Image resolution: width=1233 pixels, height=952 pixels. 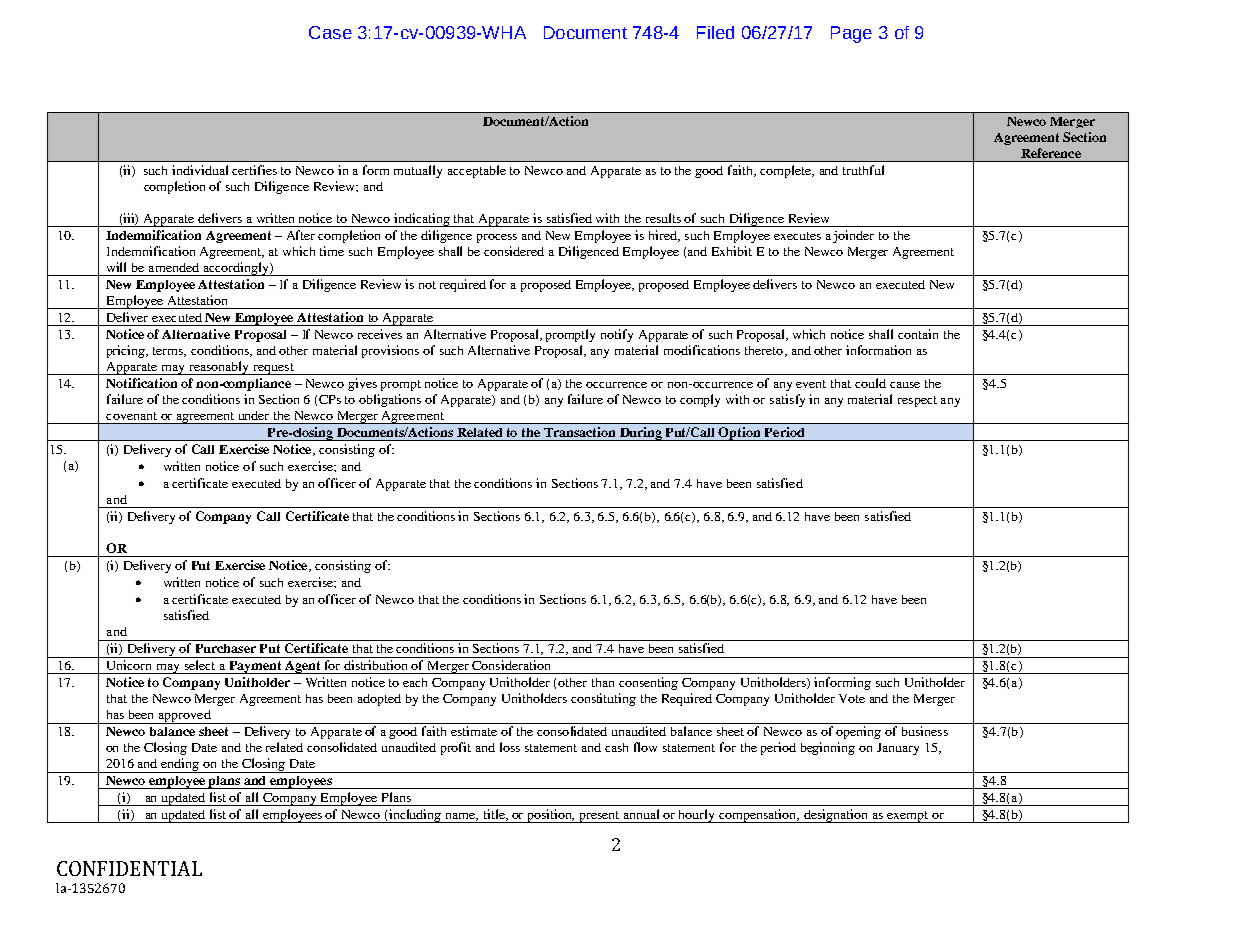 I want to click on than, so click(x=603, y=682).
